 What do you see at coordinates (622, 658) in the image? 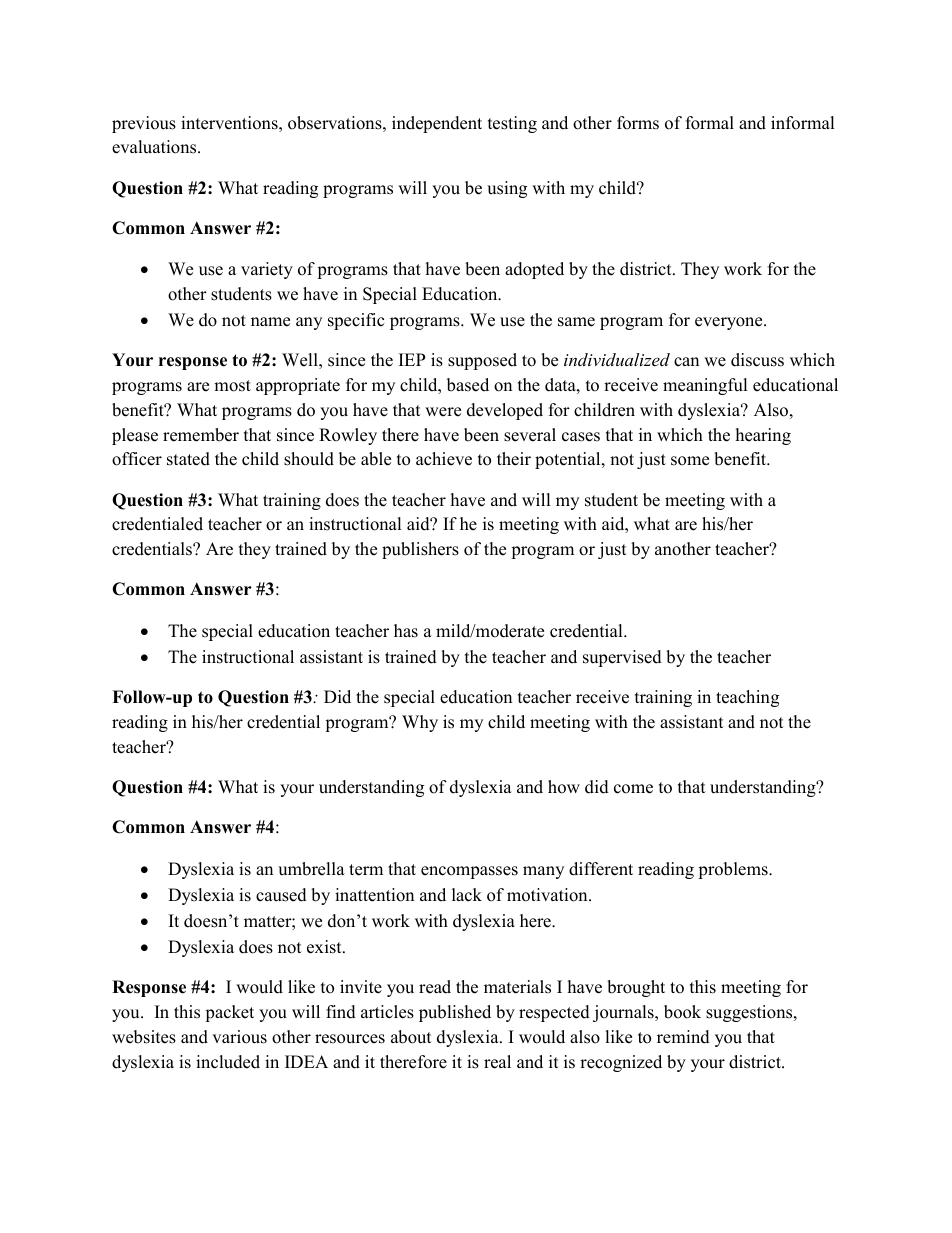
I see `supervised` at bounding box center [622, 658].
